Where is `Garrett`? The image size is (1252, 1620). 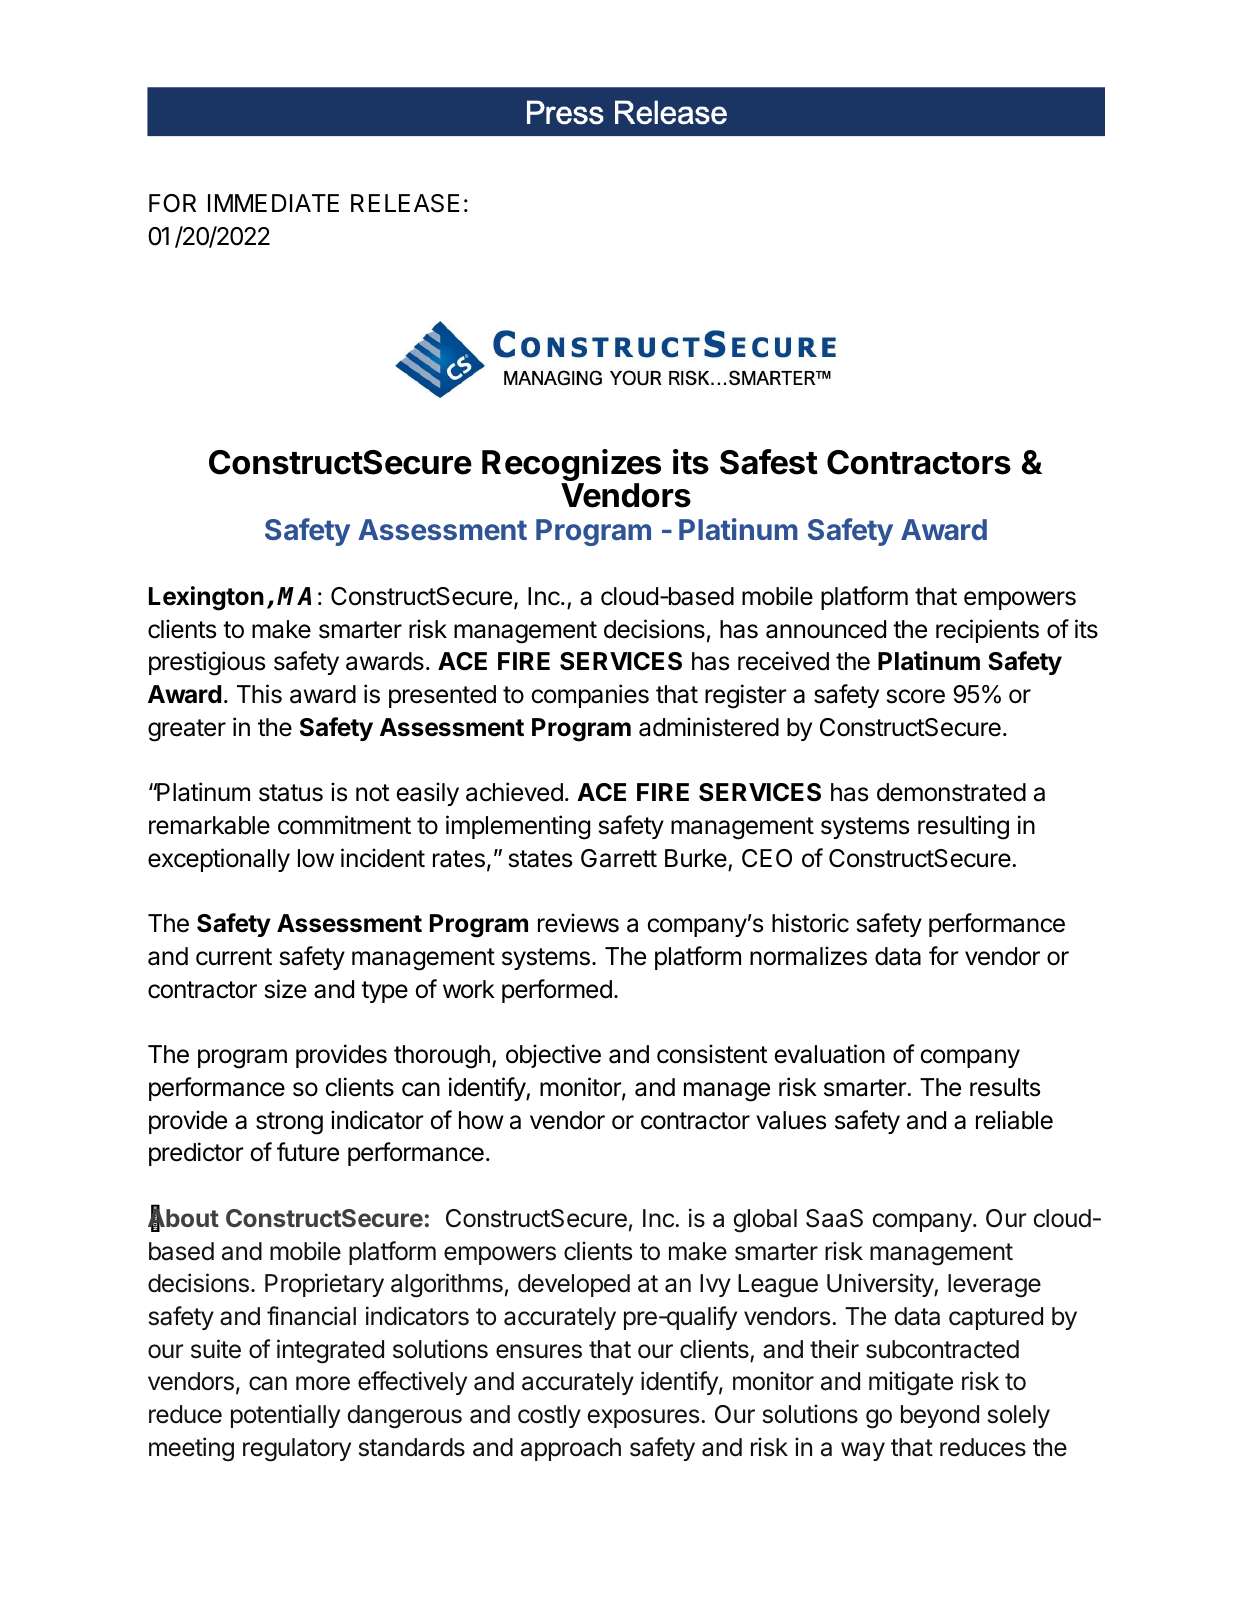 Garrett is located at coordinates (619, 858).
